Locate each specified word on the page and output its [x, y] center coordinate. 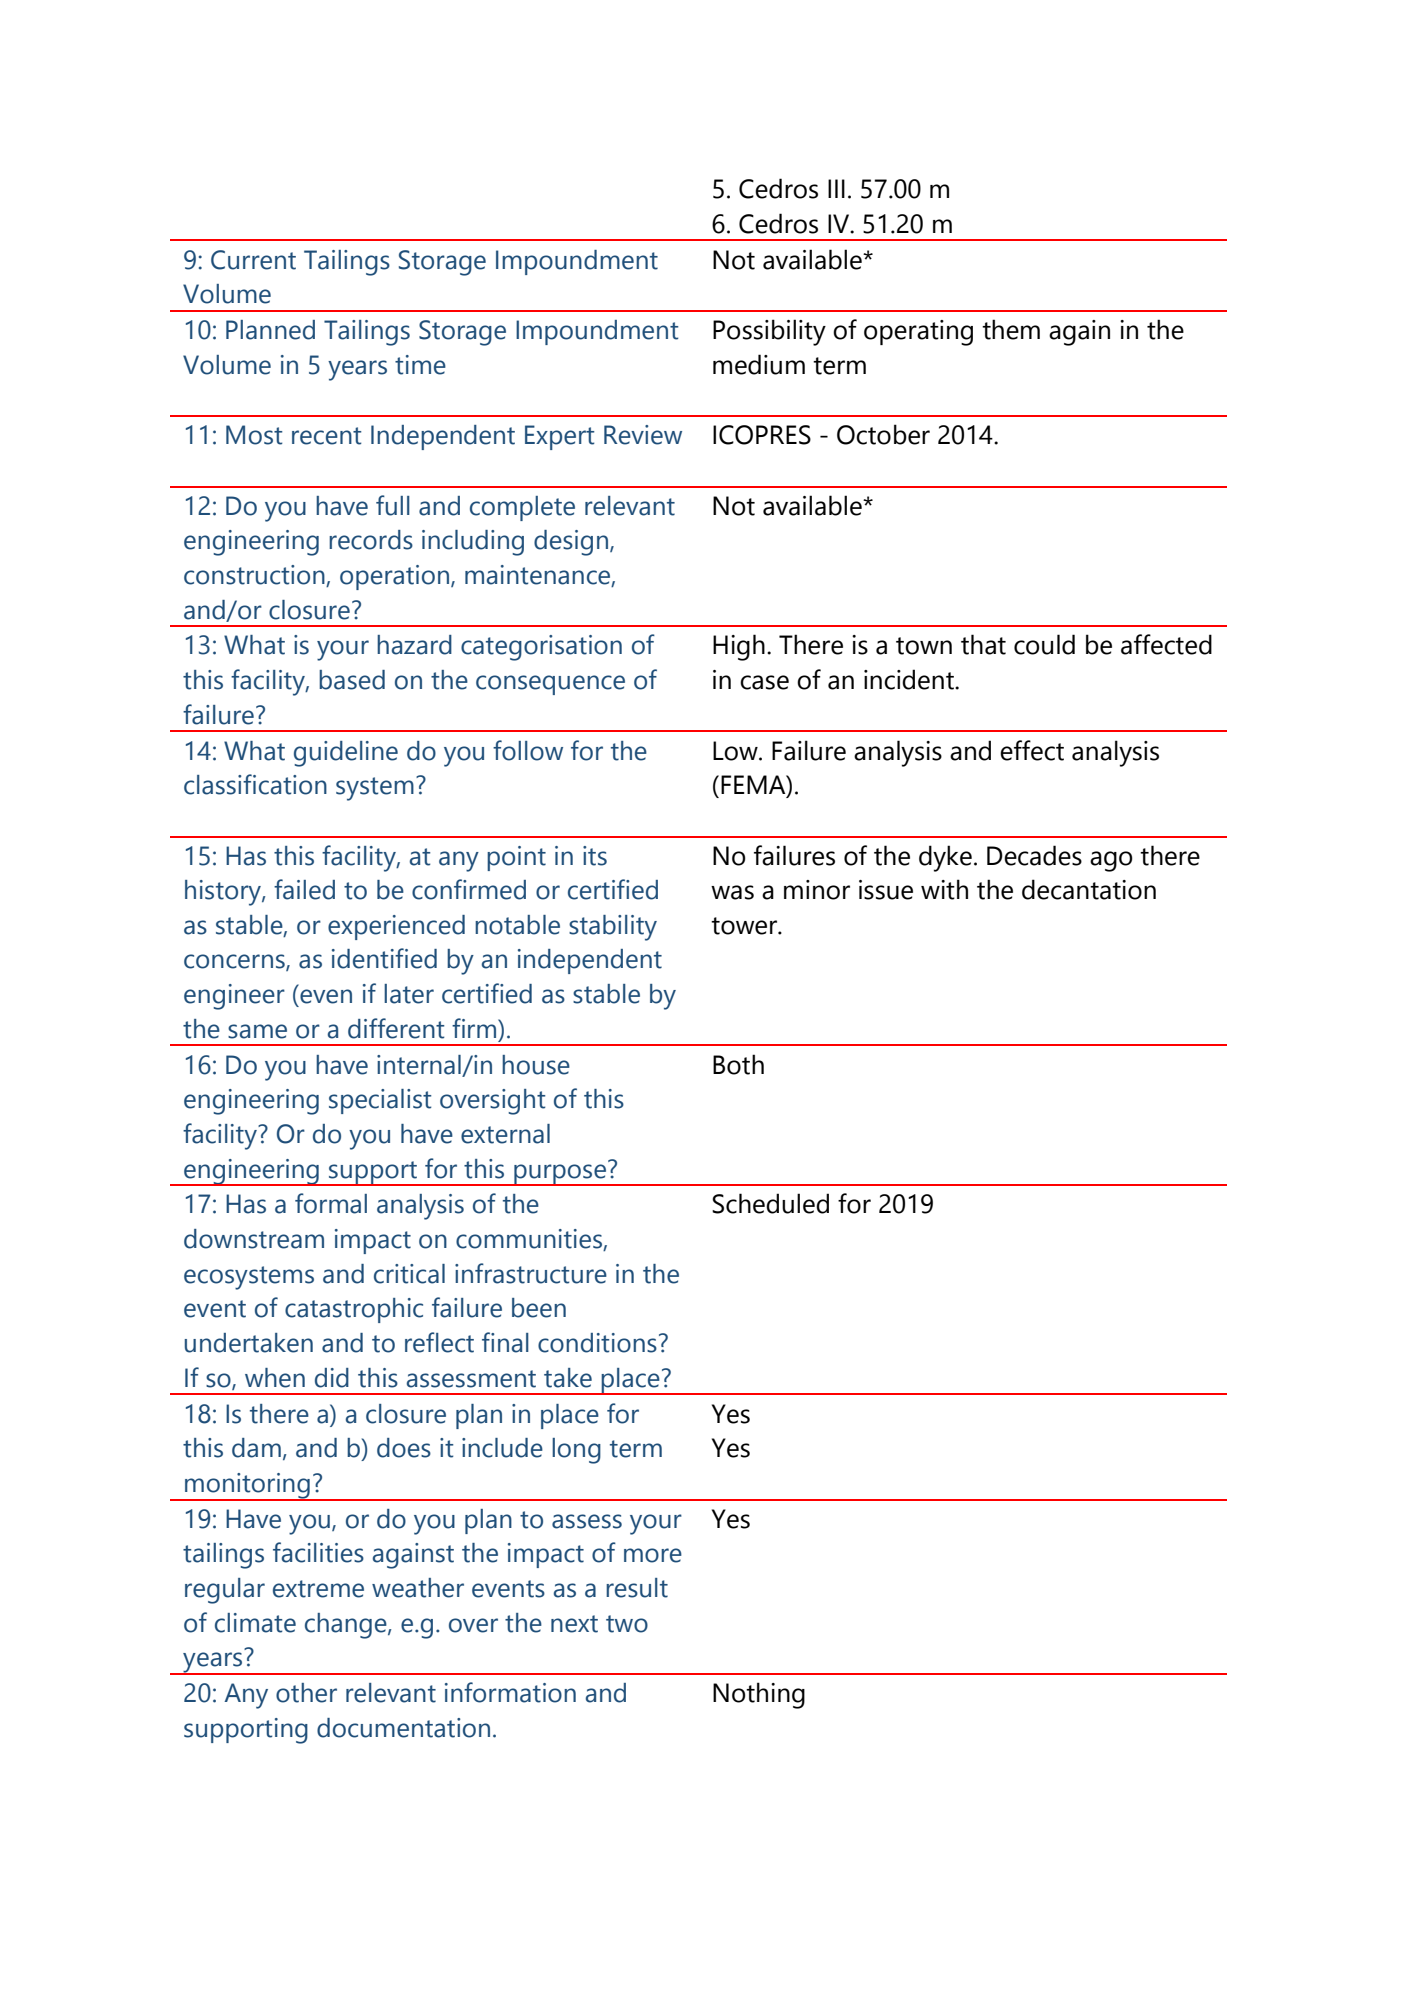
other [306, 1693]
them [1011, 329]
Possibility [769, 332]
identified [384, 958]
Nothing [759, 1695]
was [732, 892]
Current [253, 260]
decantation [1089, 889]
